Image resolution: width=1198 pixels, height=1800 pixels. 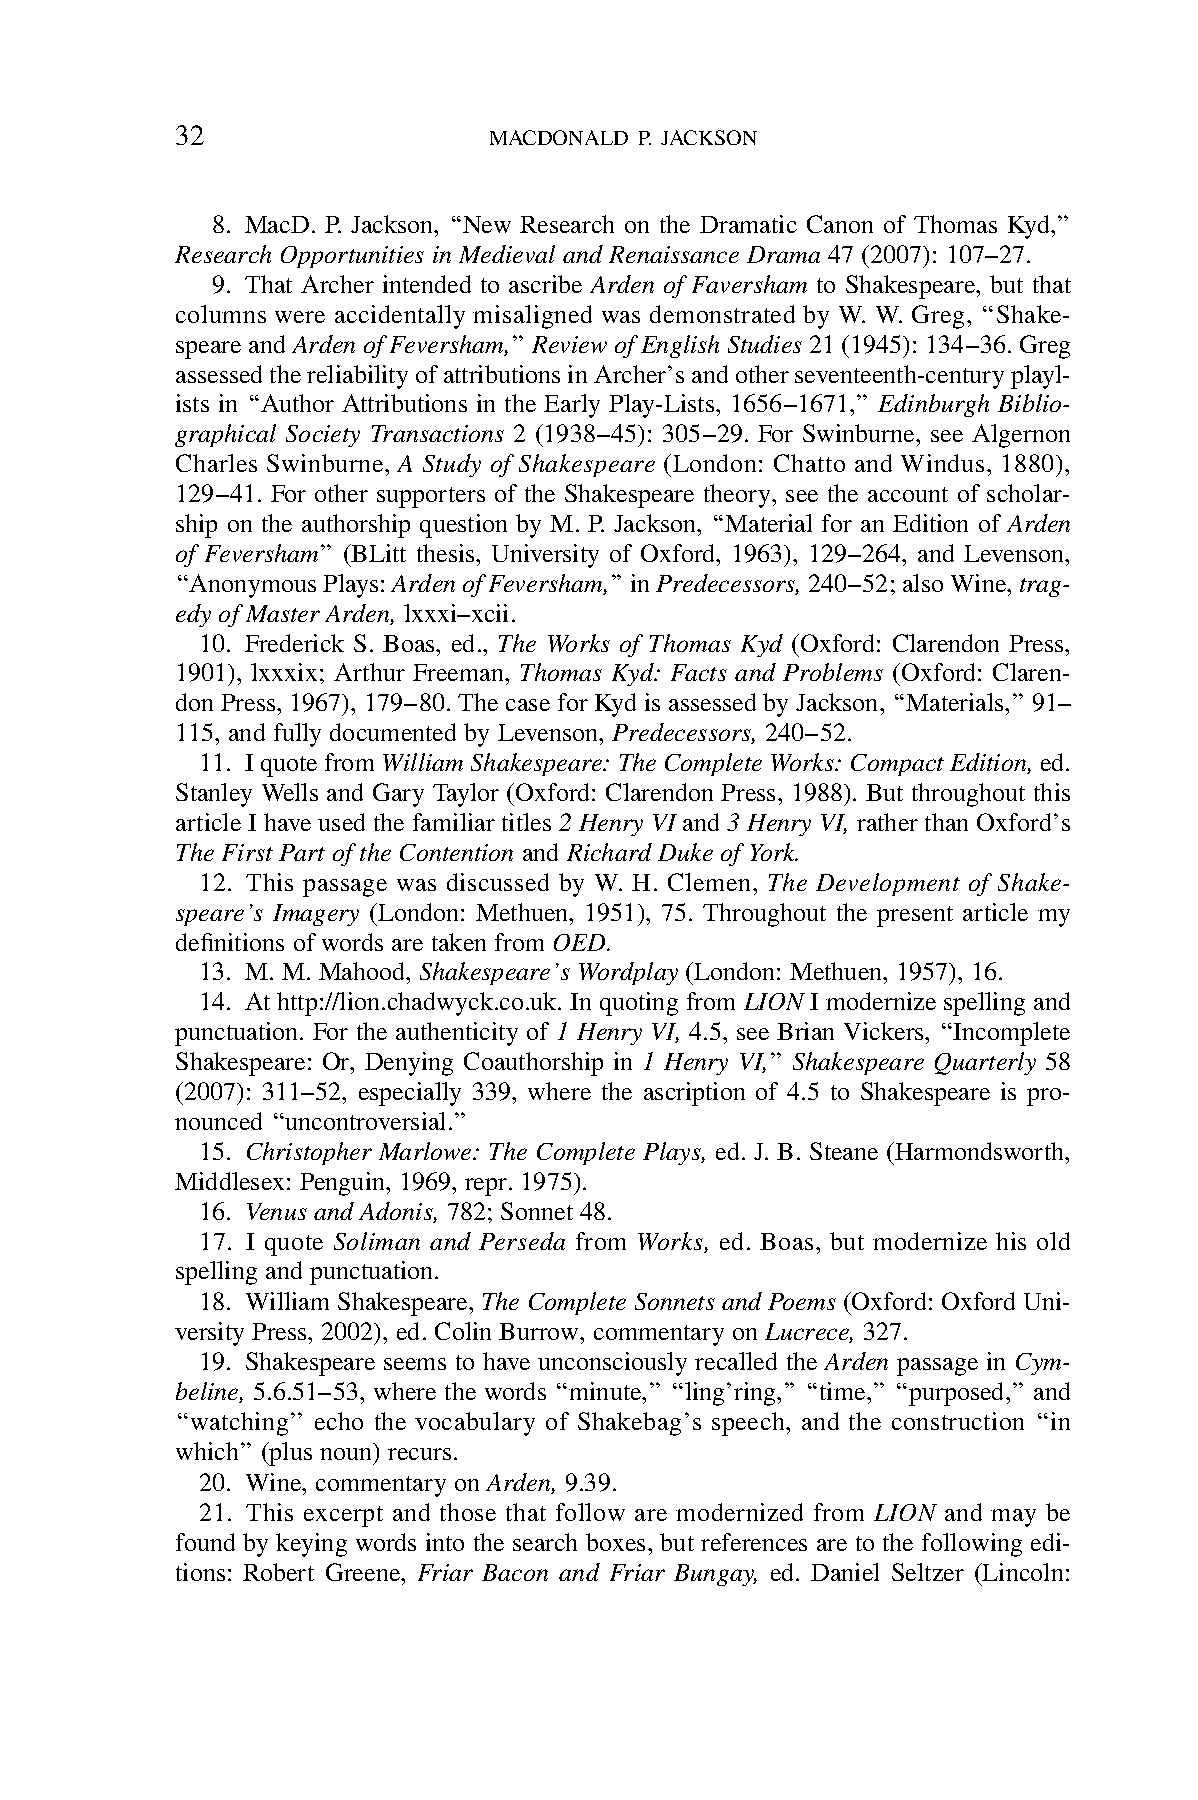 What do you see at coordinates (302, 852) in the document?
I see `Part` at bounding box center [302, 852].
